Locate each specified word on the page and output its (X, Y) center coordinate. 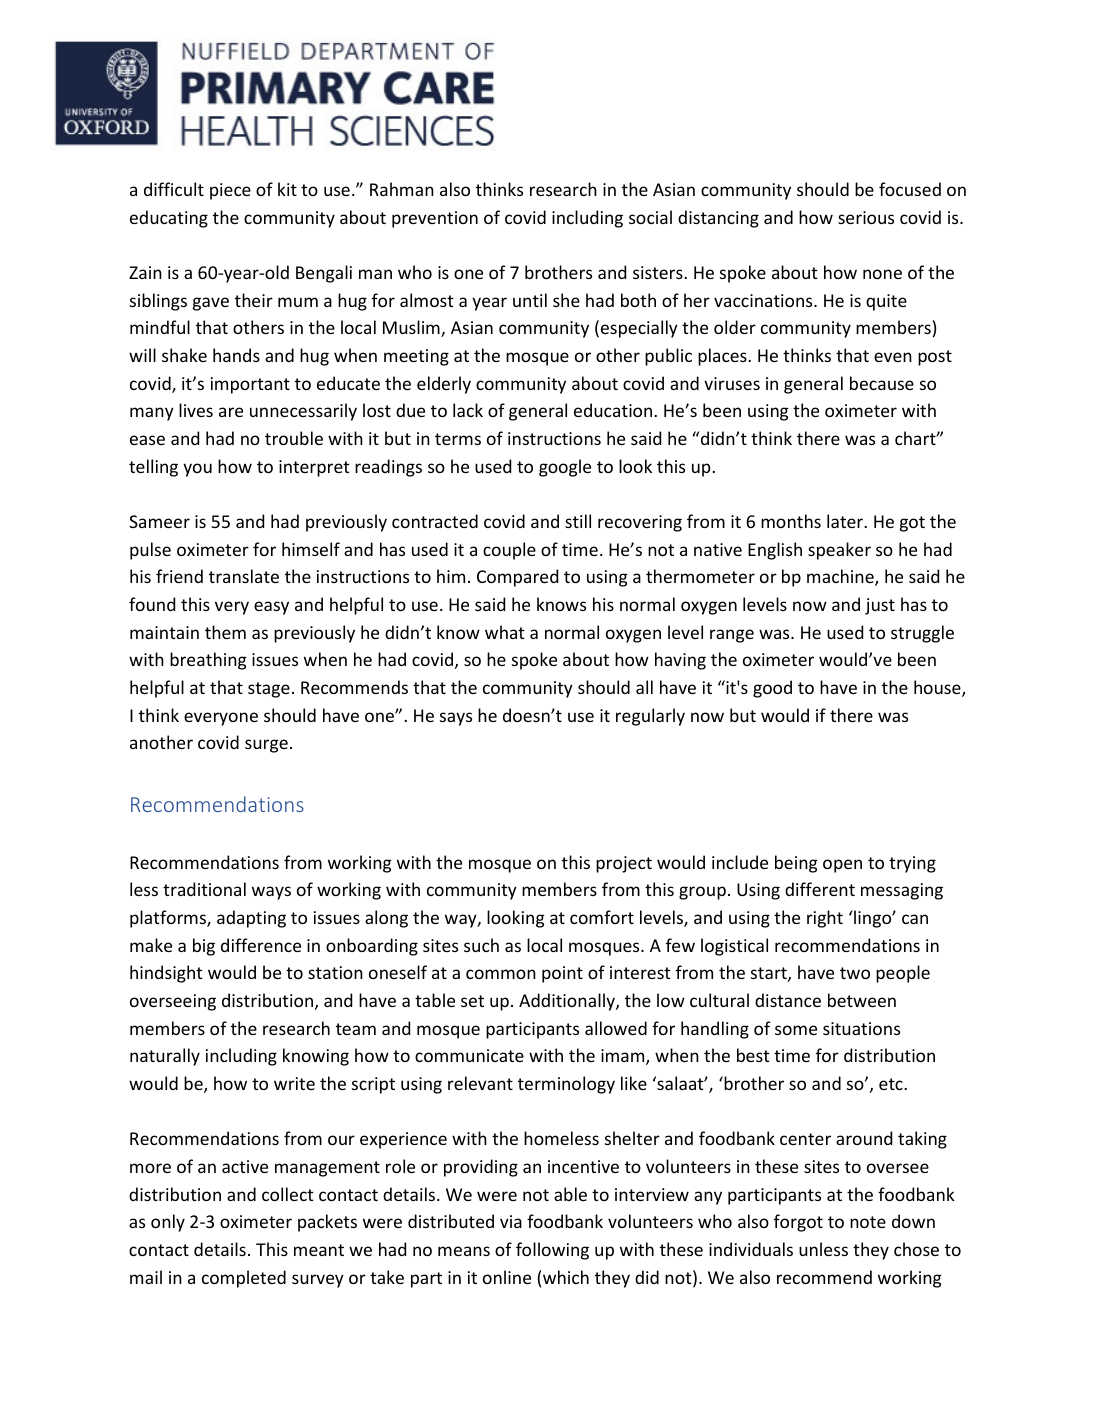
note (868, 1222)
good (772, 689)
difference (261, 945)
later (846, 521)
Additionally (568, 1002)
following (552, 1251)
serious (866, 217)
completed (244, 1279)
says (456, 719)
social (650, 217)
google (565, 468)
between (862, 1000)
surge (266, 746)
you (197, 470)
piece (230, 191)
